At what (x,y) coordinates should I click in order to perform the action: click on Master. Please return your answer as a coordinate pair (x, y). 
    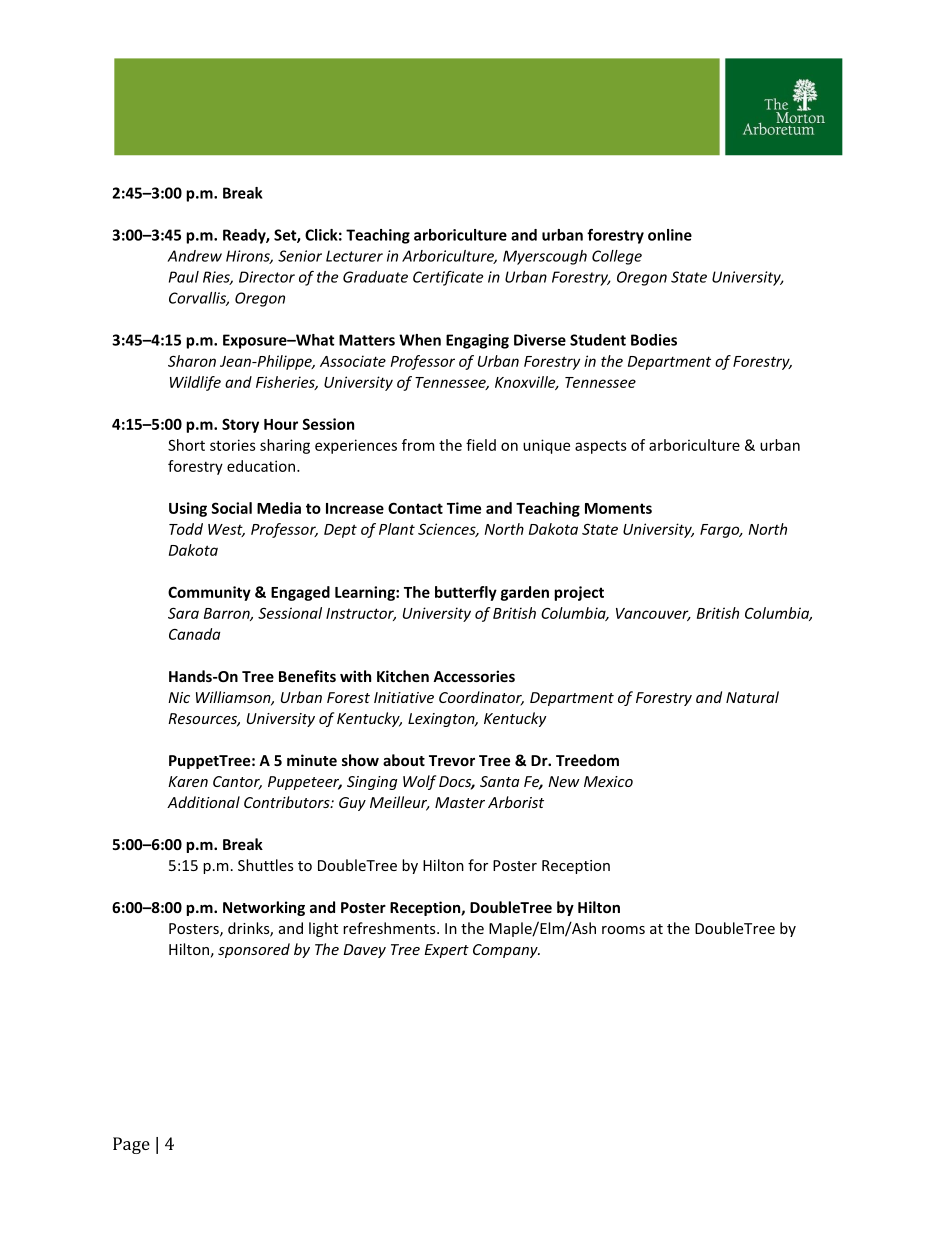
    Looking at the image, I should click on (460, 802).
